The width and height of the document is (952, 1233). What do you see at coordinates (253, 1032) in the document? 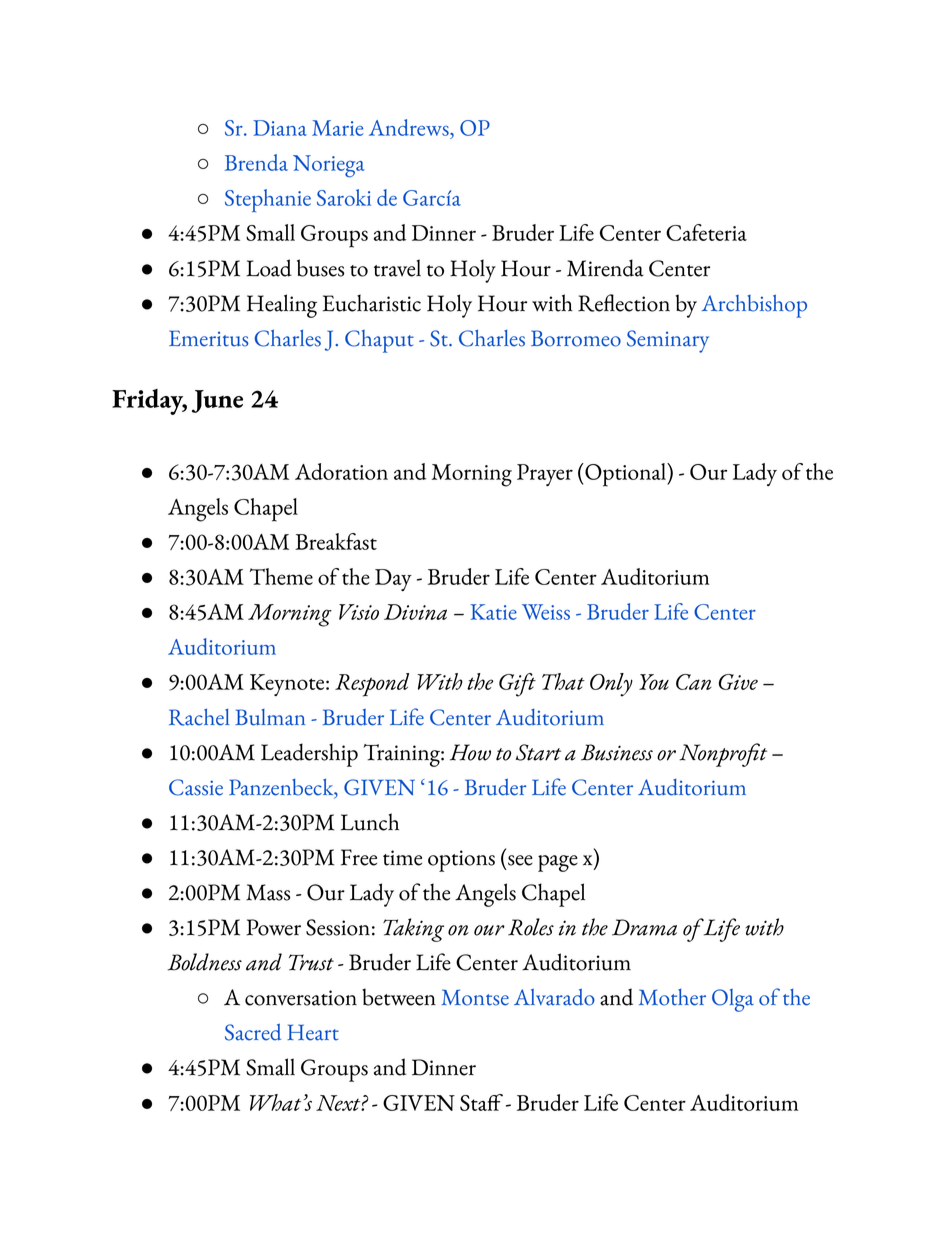
I see `Sacred` at bounding box center [253, 1032].
